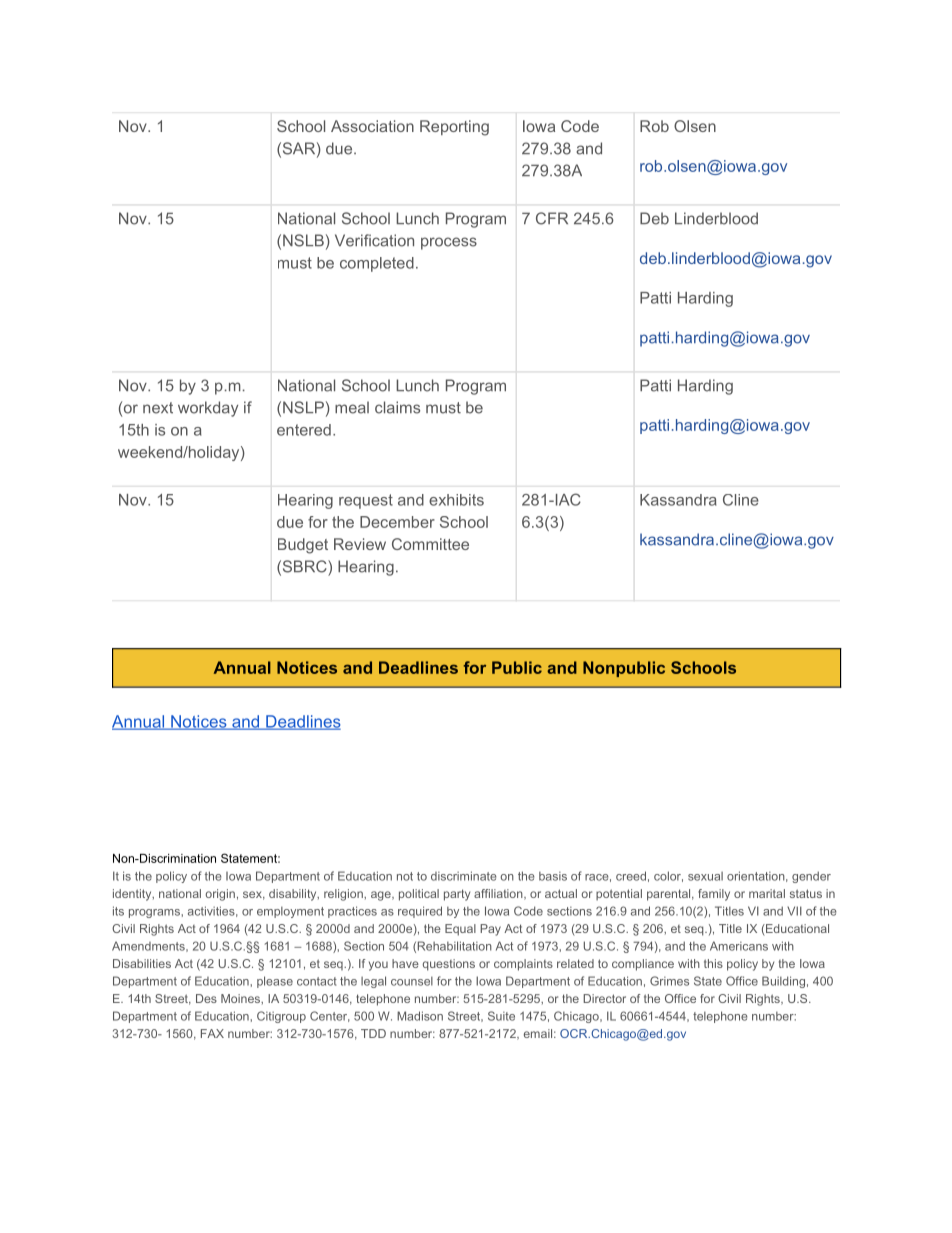 The width and height of the screenshot is (952, 1233). What do you see at coordinates (372, 126) in the screenshot?
I see `Association` at bounding box center [372, 126].
